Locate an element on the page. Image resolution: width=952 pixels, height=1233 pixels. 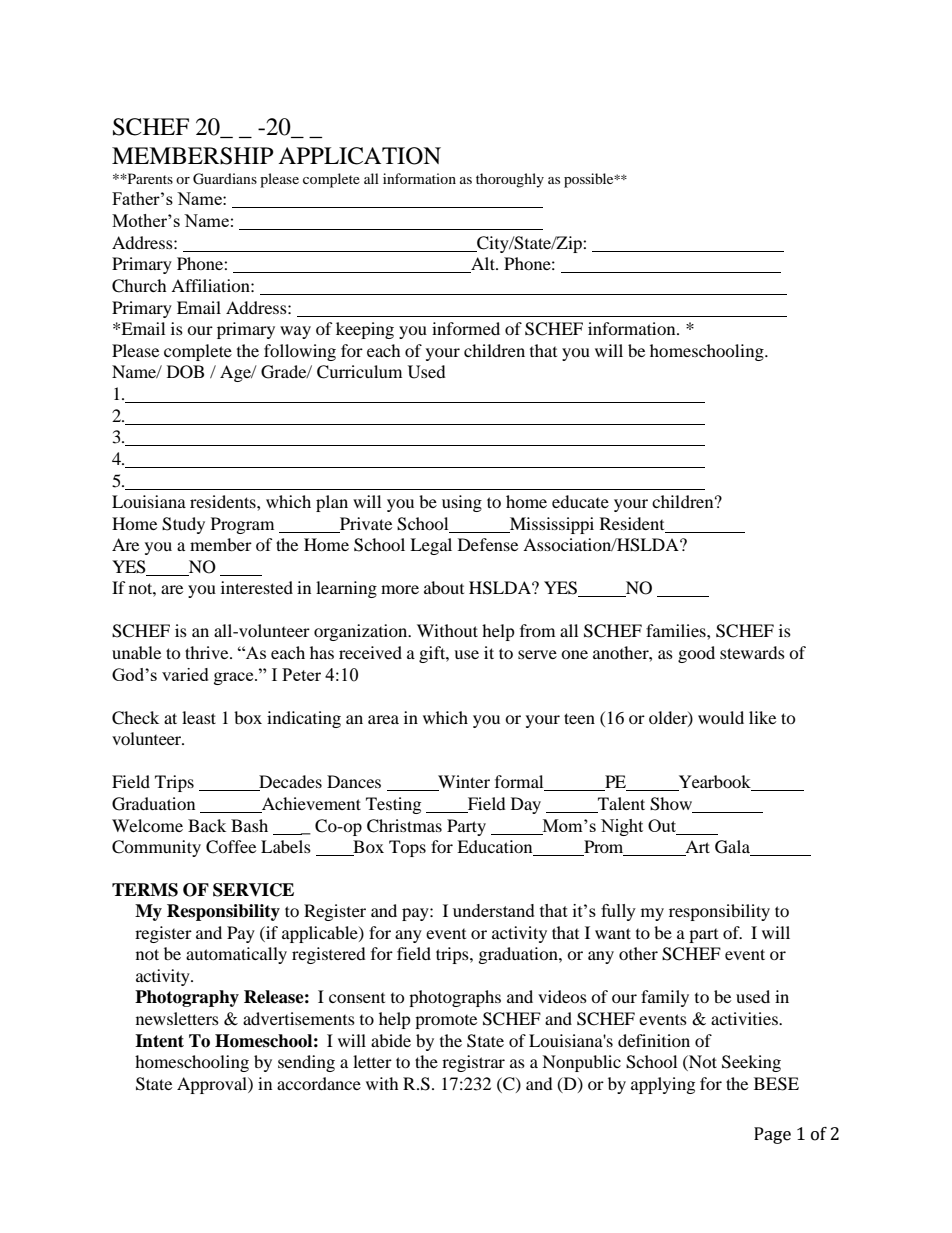
about is located at coordinates (444, 587).
